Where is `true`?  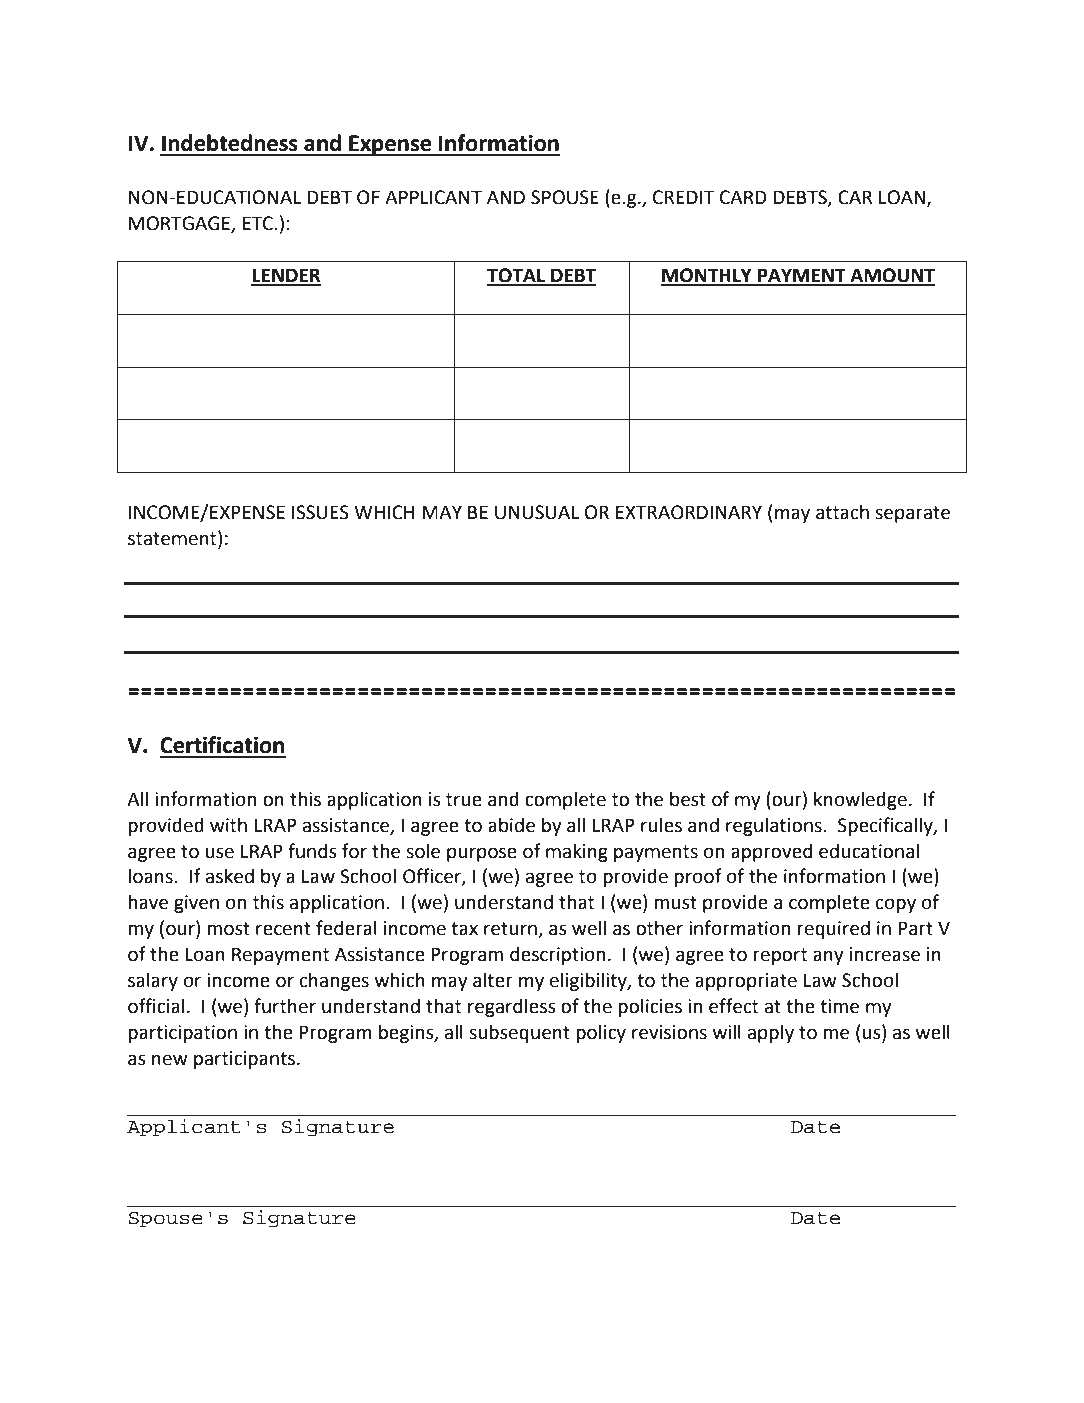 true is located at coordinates (464, 800).
